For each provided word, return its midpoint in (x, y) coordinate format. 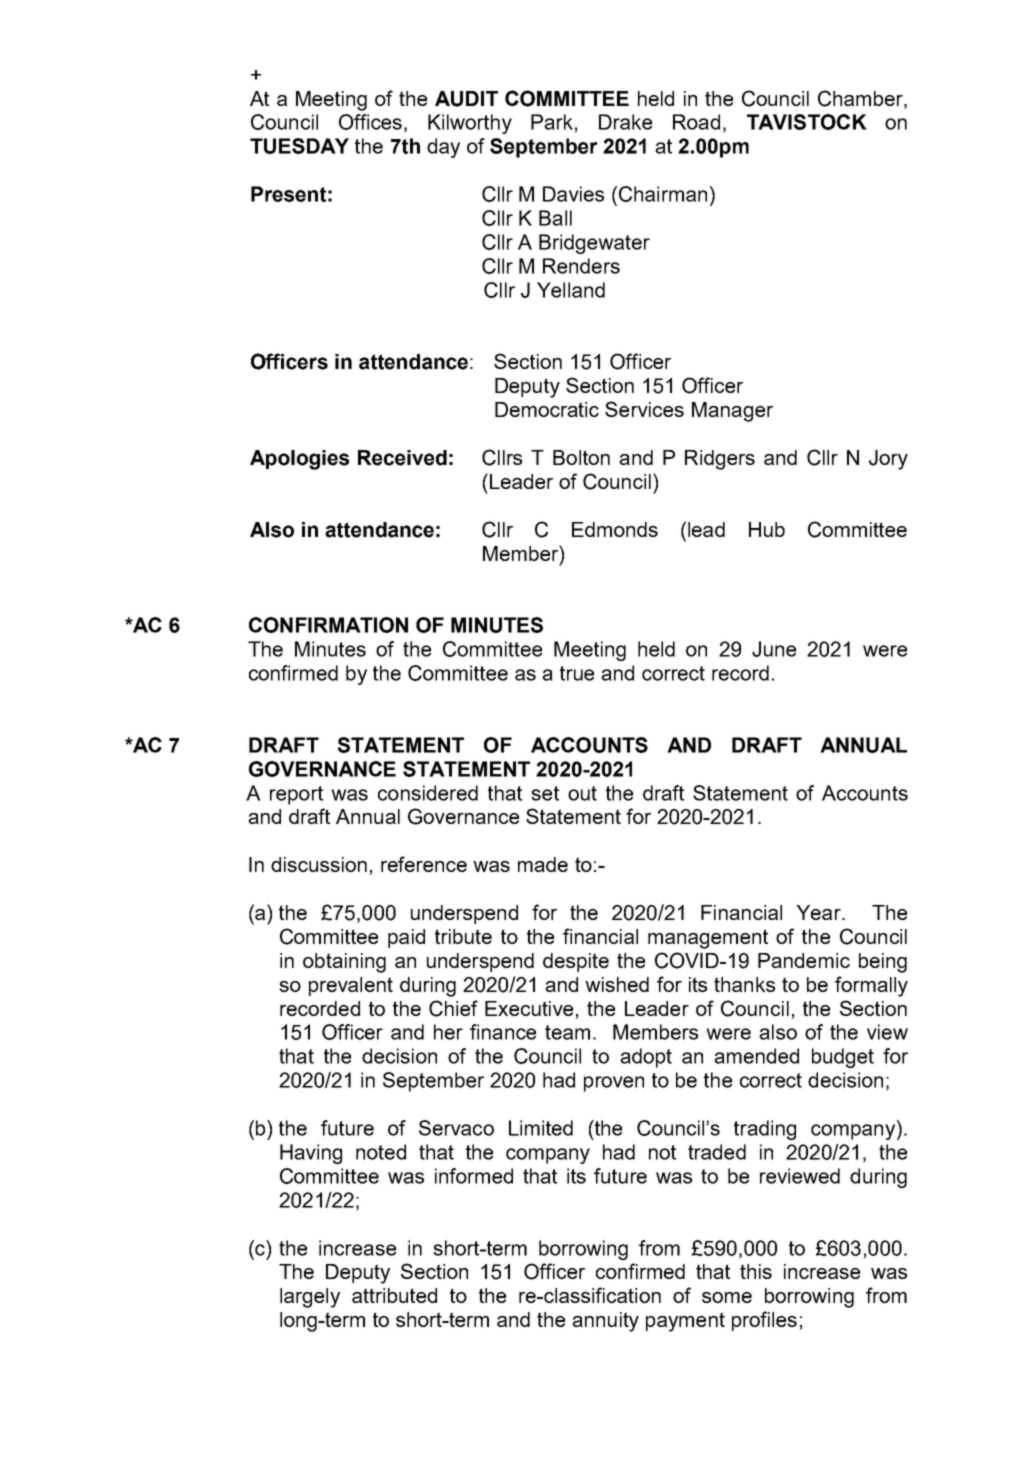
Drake (625, 122)
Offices (370, 122)
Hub (767, 529)
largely (310, 1298)
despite (576, 962)
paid (406, 938)
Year (819, 912)
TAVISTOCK (807, 122)
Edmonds (615, 529)
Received (402, 458)
